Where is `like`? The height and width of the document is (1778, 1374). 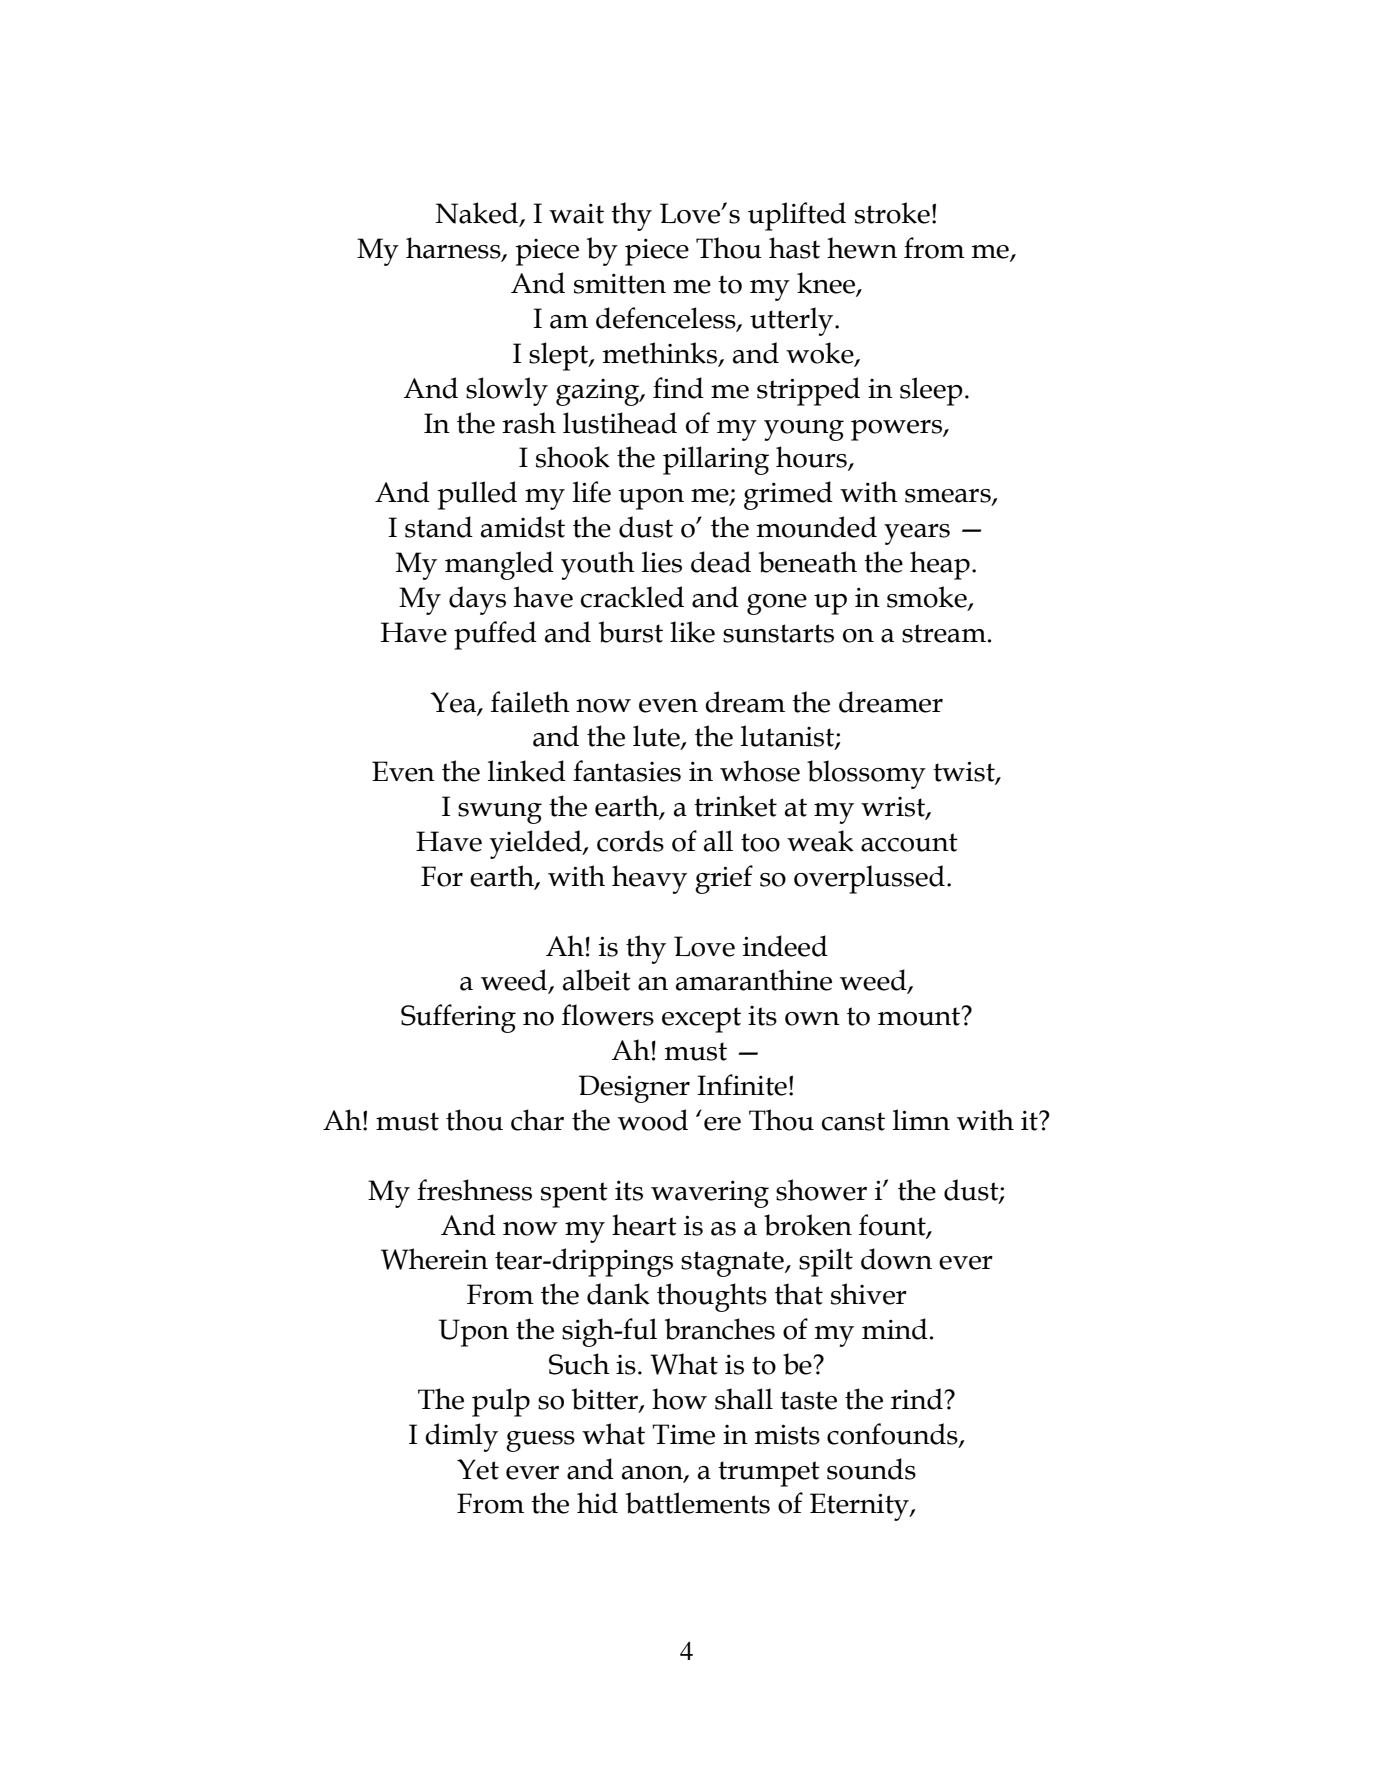
like is located at coordinates (692, 632).
